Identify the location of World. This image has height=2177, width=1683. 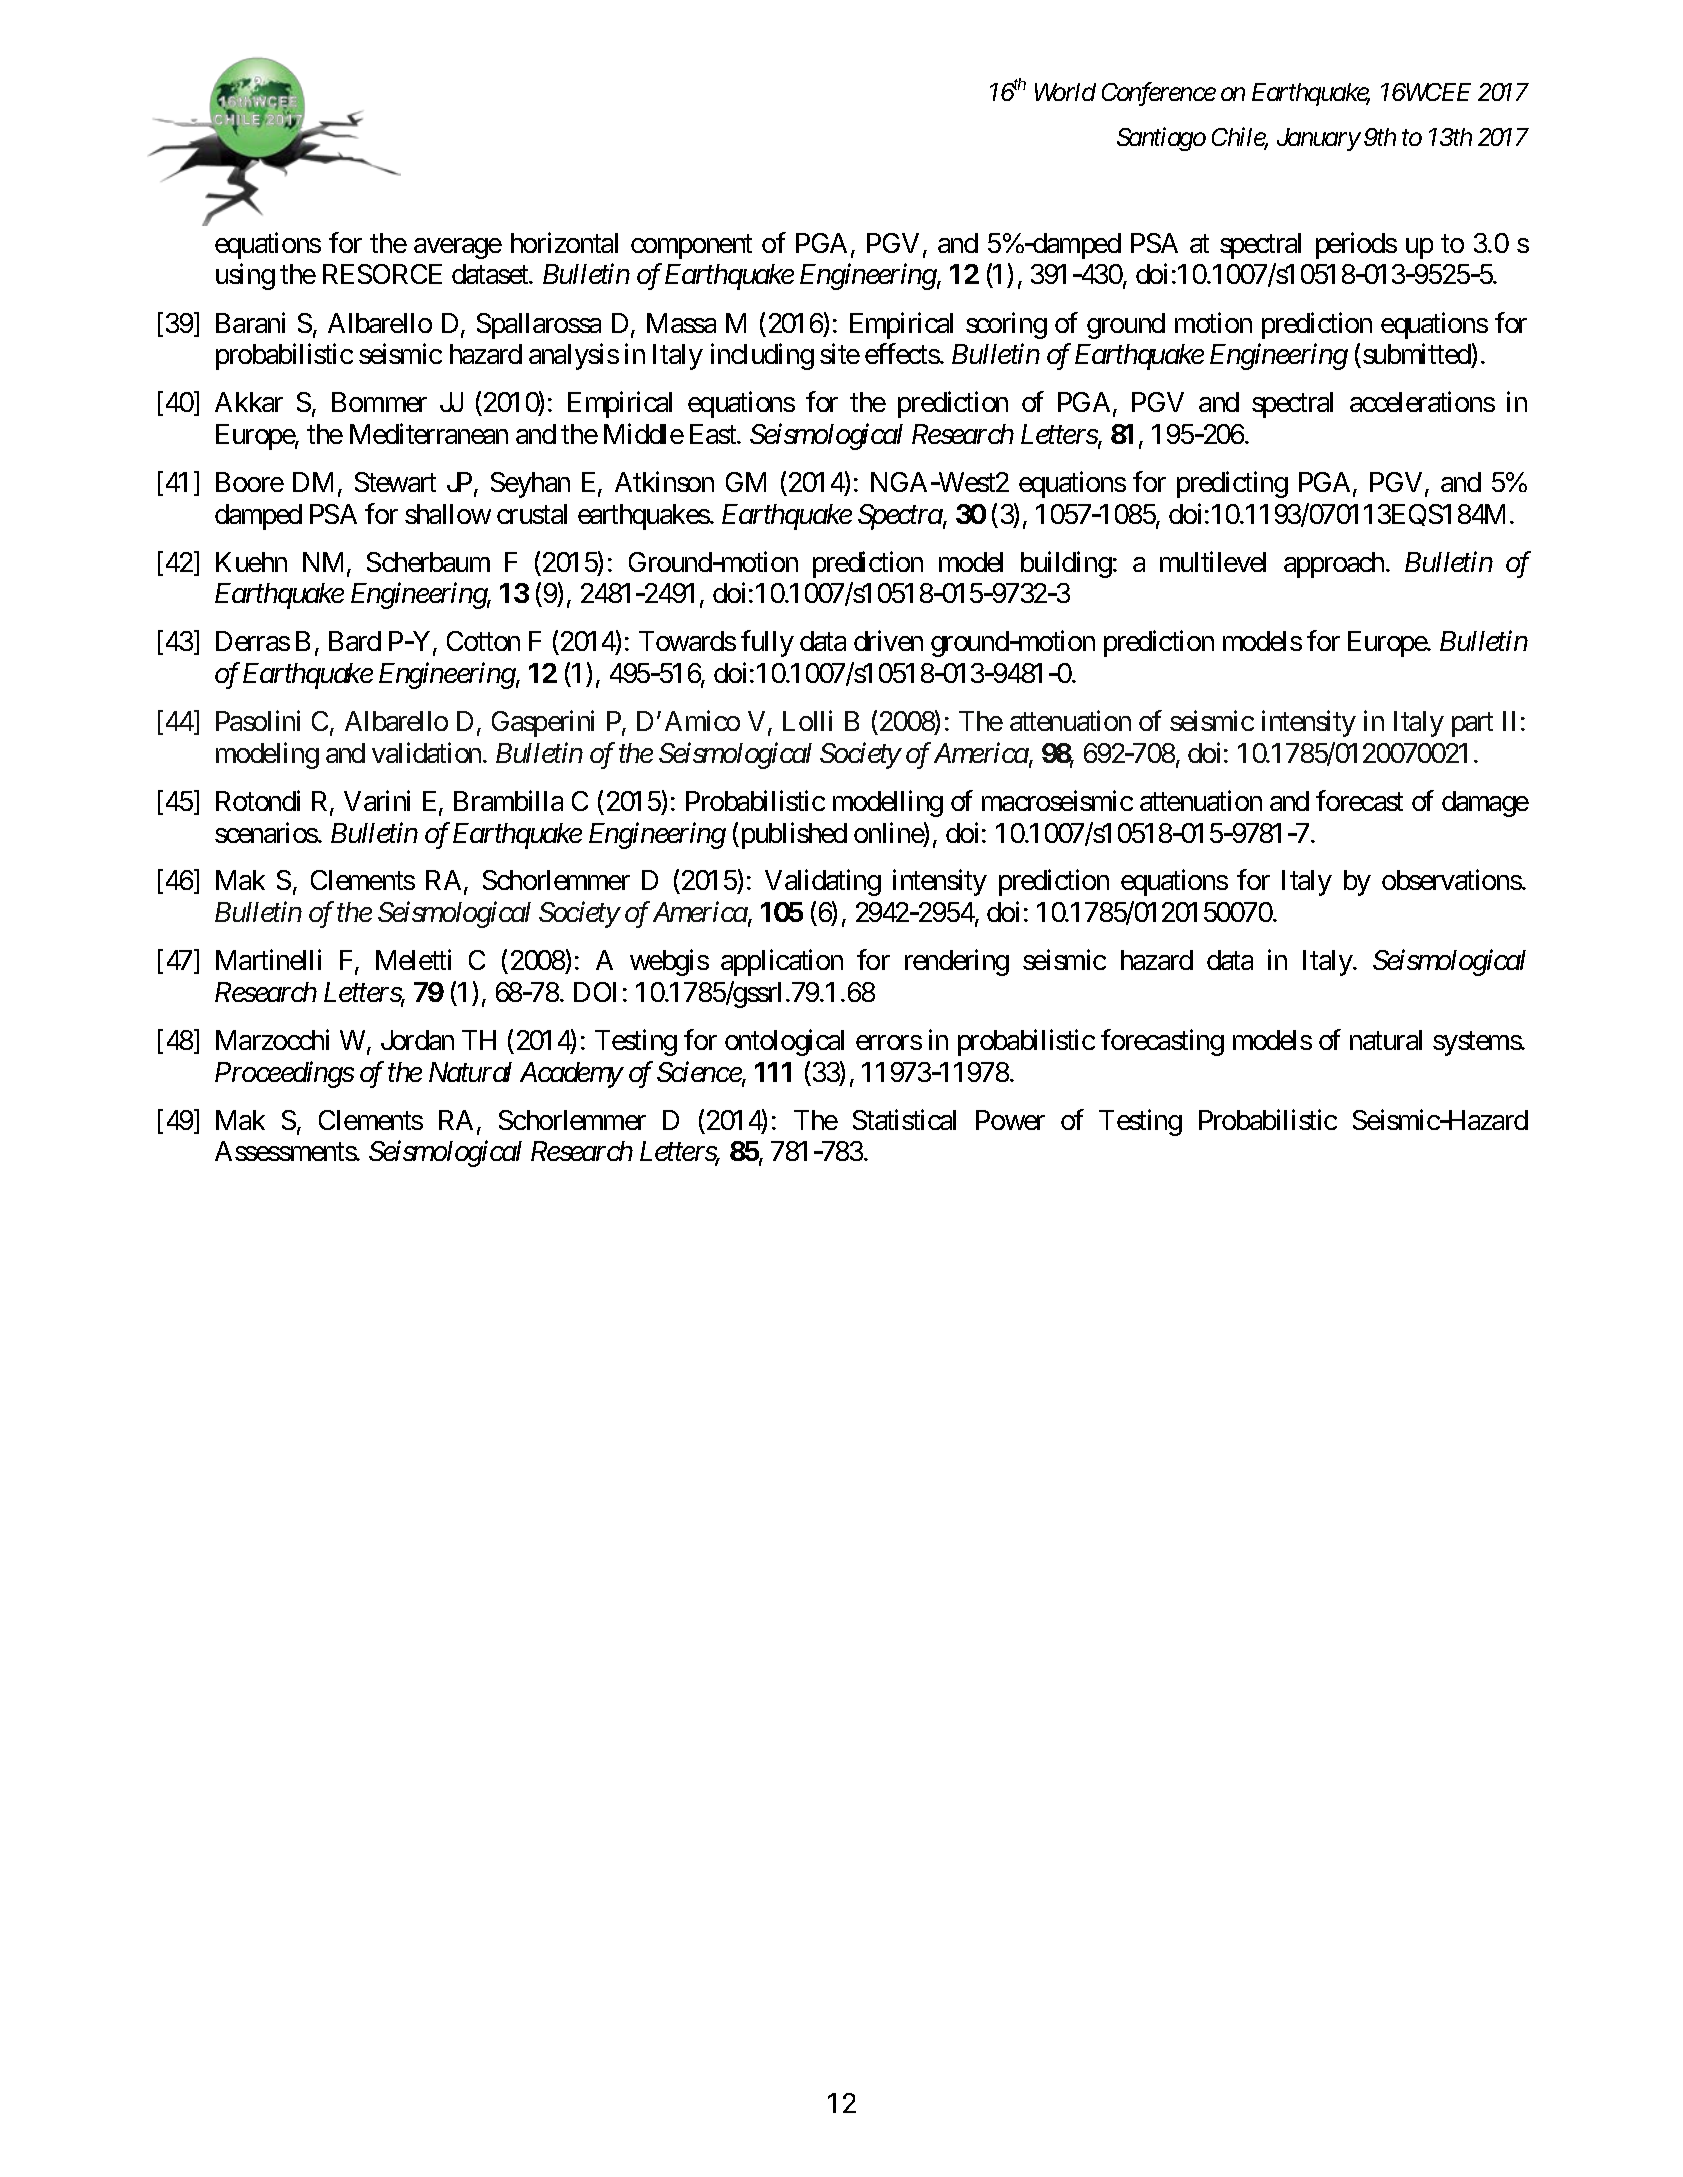
(1065, 92).
